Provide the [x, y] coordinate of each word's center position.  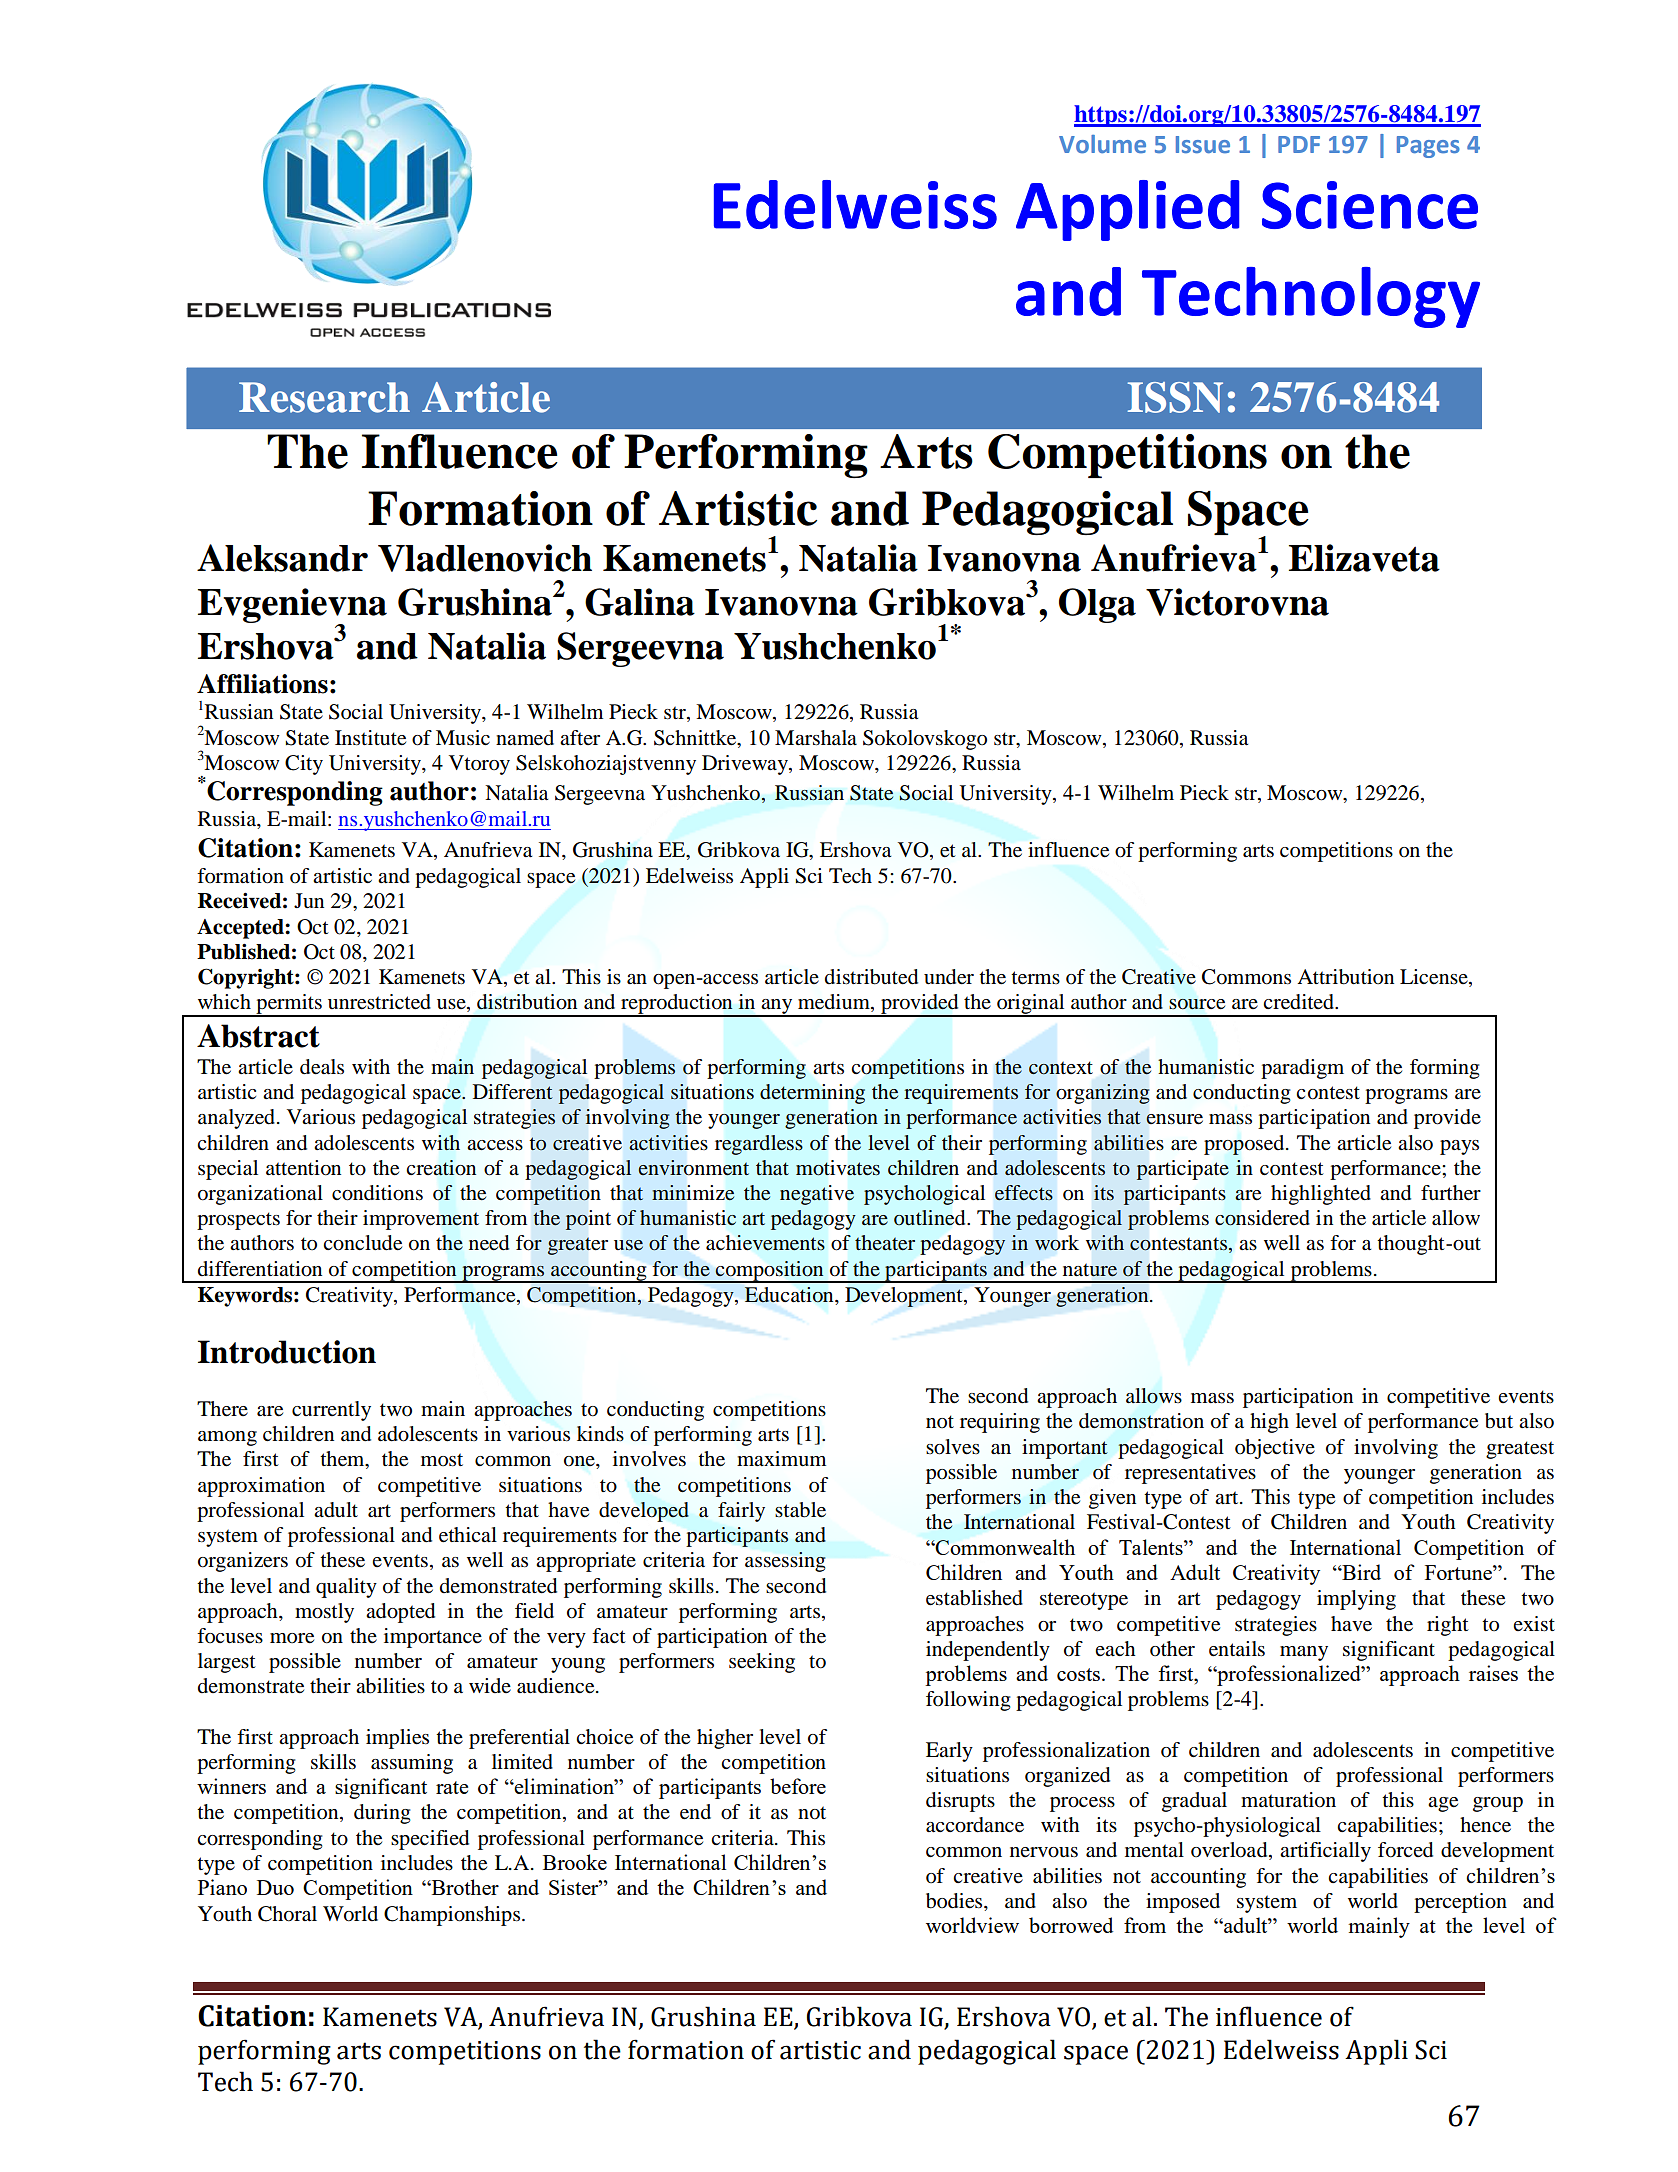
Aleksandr [282, 558]
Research [324, 397]
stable [800, 1510]
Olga [1097, 605]
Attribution [1345, 977]
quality [346, 1588]
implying [1356, 1600]
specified [430, 1840]
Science [1370, 205]
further [1451, 1193]
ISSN [1175, 397]
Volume [1102, 144]
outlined [931, 1218]
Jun [309, 901]
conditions [377, 1193]
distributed [871, 977]
